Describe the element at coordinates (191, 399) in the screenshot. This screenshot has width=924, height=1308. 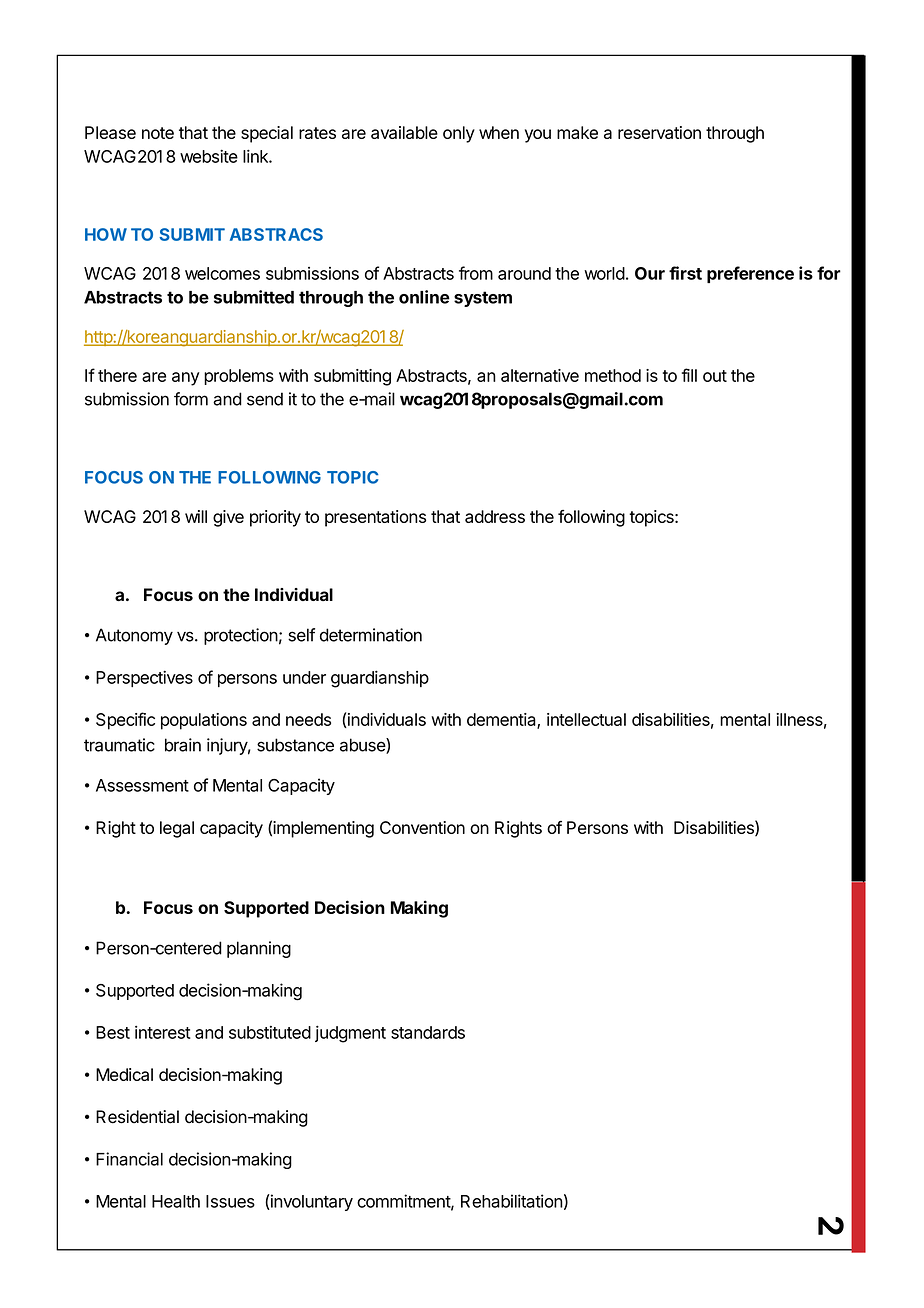
I see `form` at that location.
